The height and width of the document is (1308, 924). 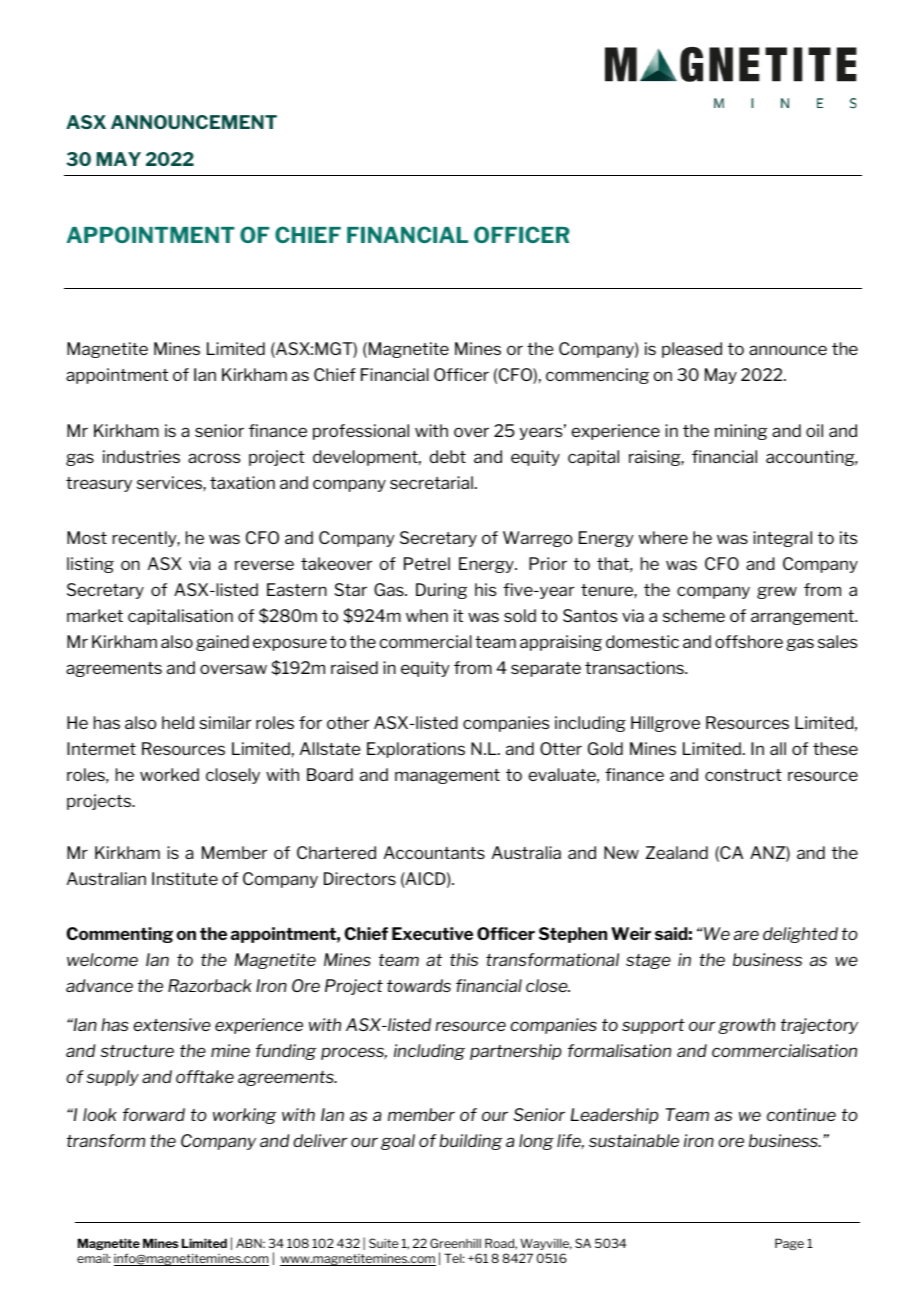 I want to click on reverse, so click(x=264, y=565).
